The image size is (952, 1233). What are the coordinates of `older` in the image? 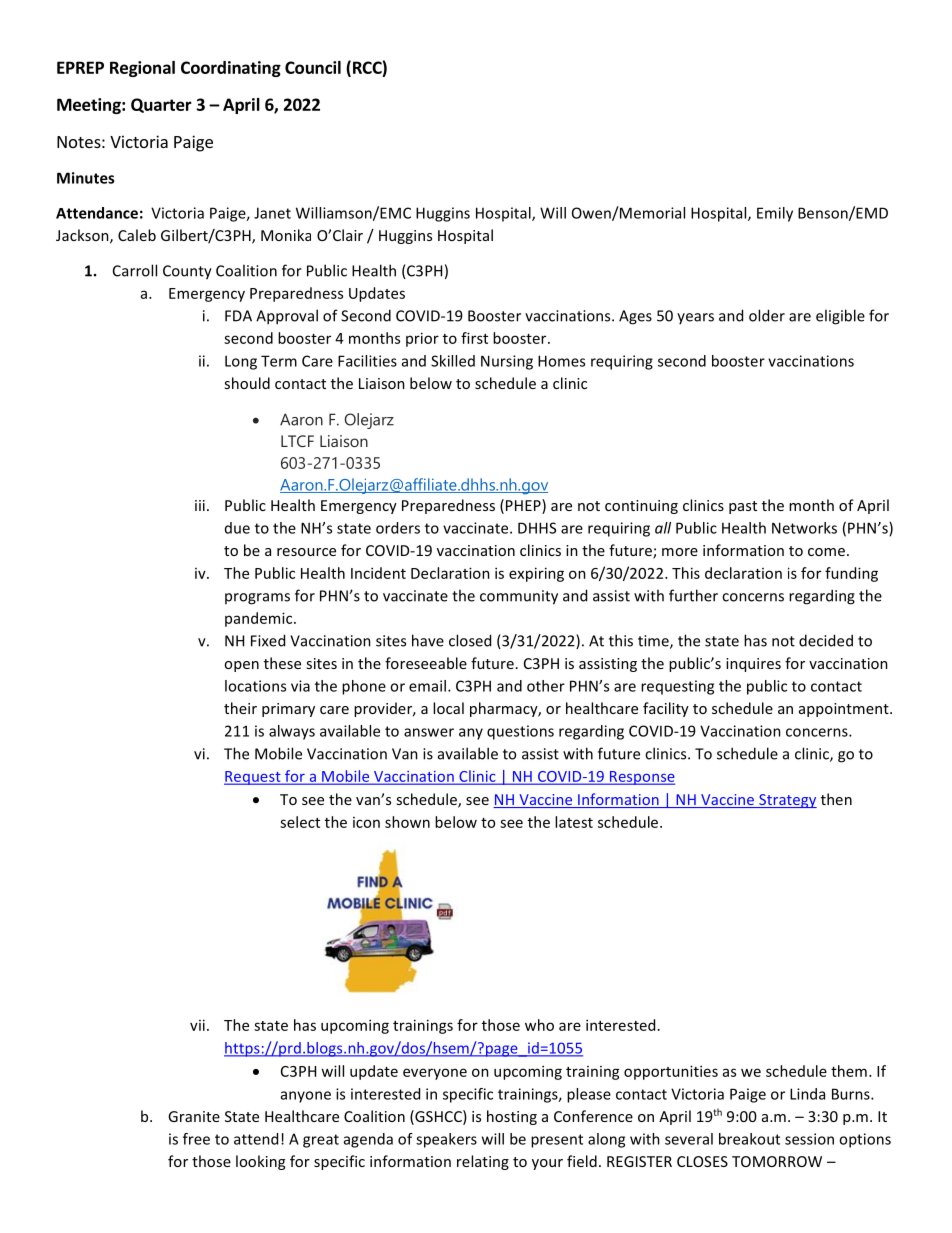 It's located at (767, 315).
